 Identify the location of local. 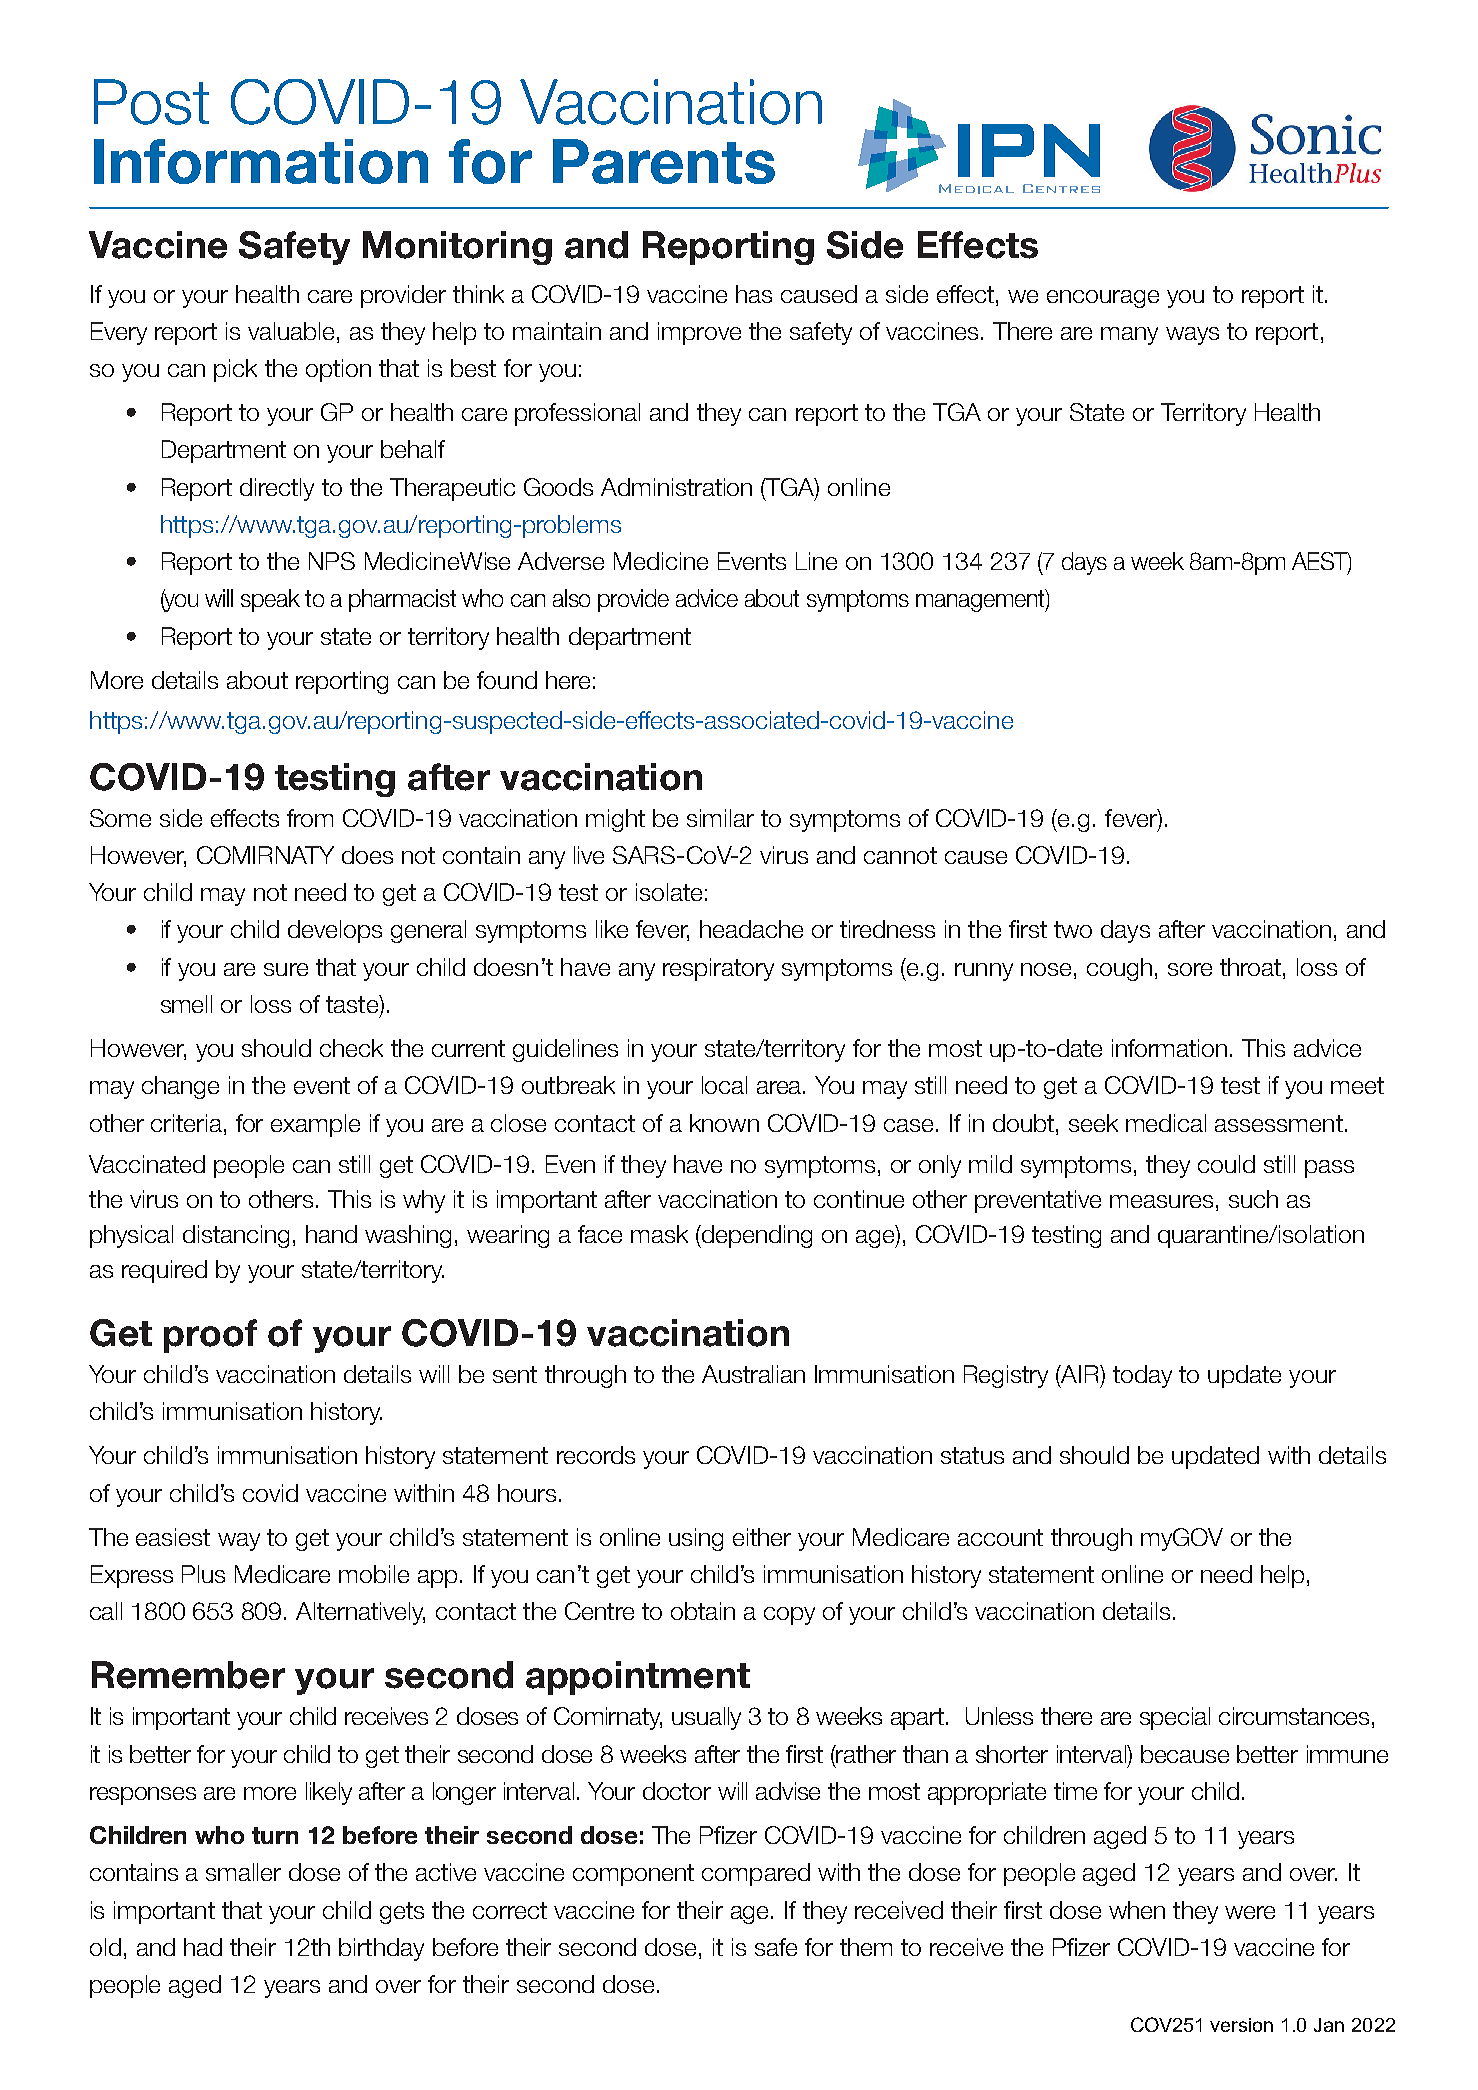
(724, 1085).
